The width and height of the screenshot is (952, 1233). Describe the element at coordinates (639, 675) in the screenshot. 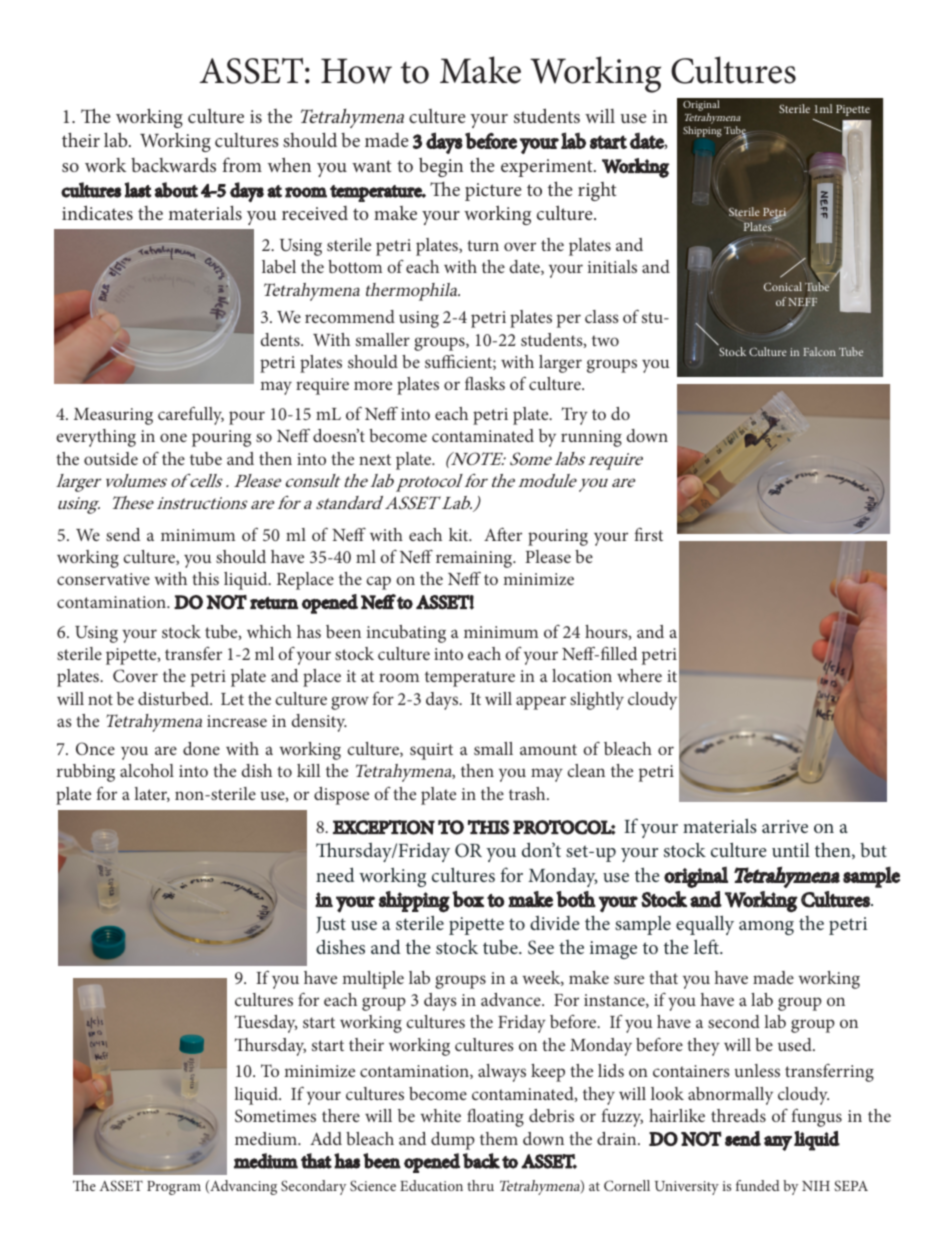

I see `where` at that location.
